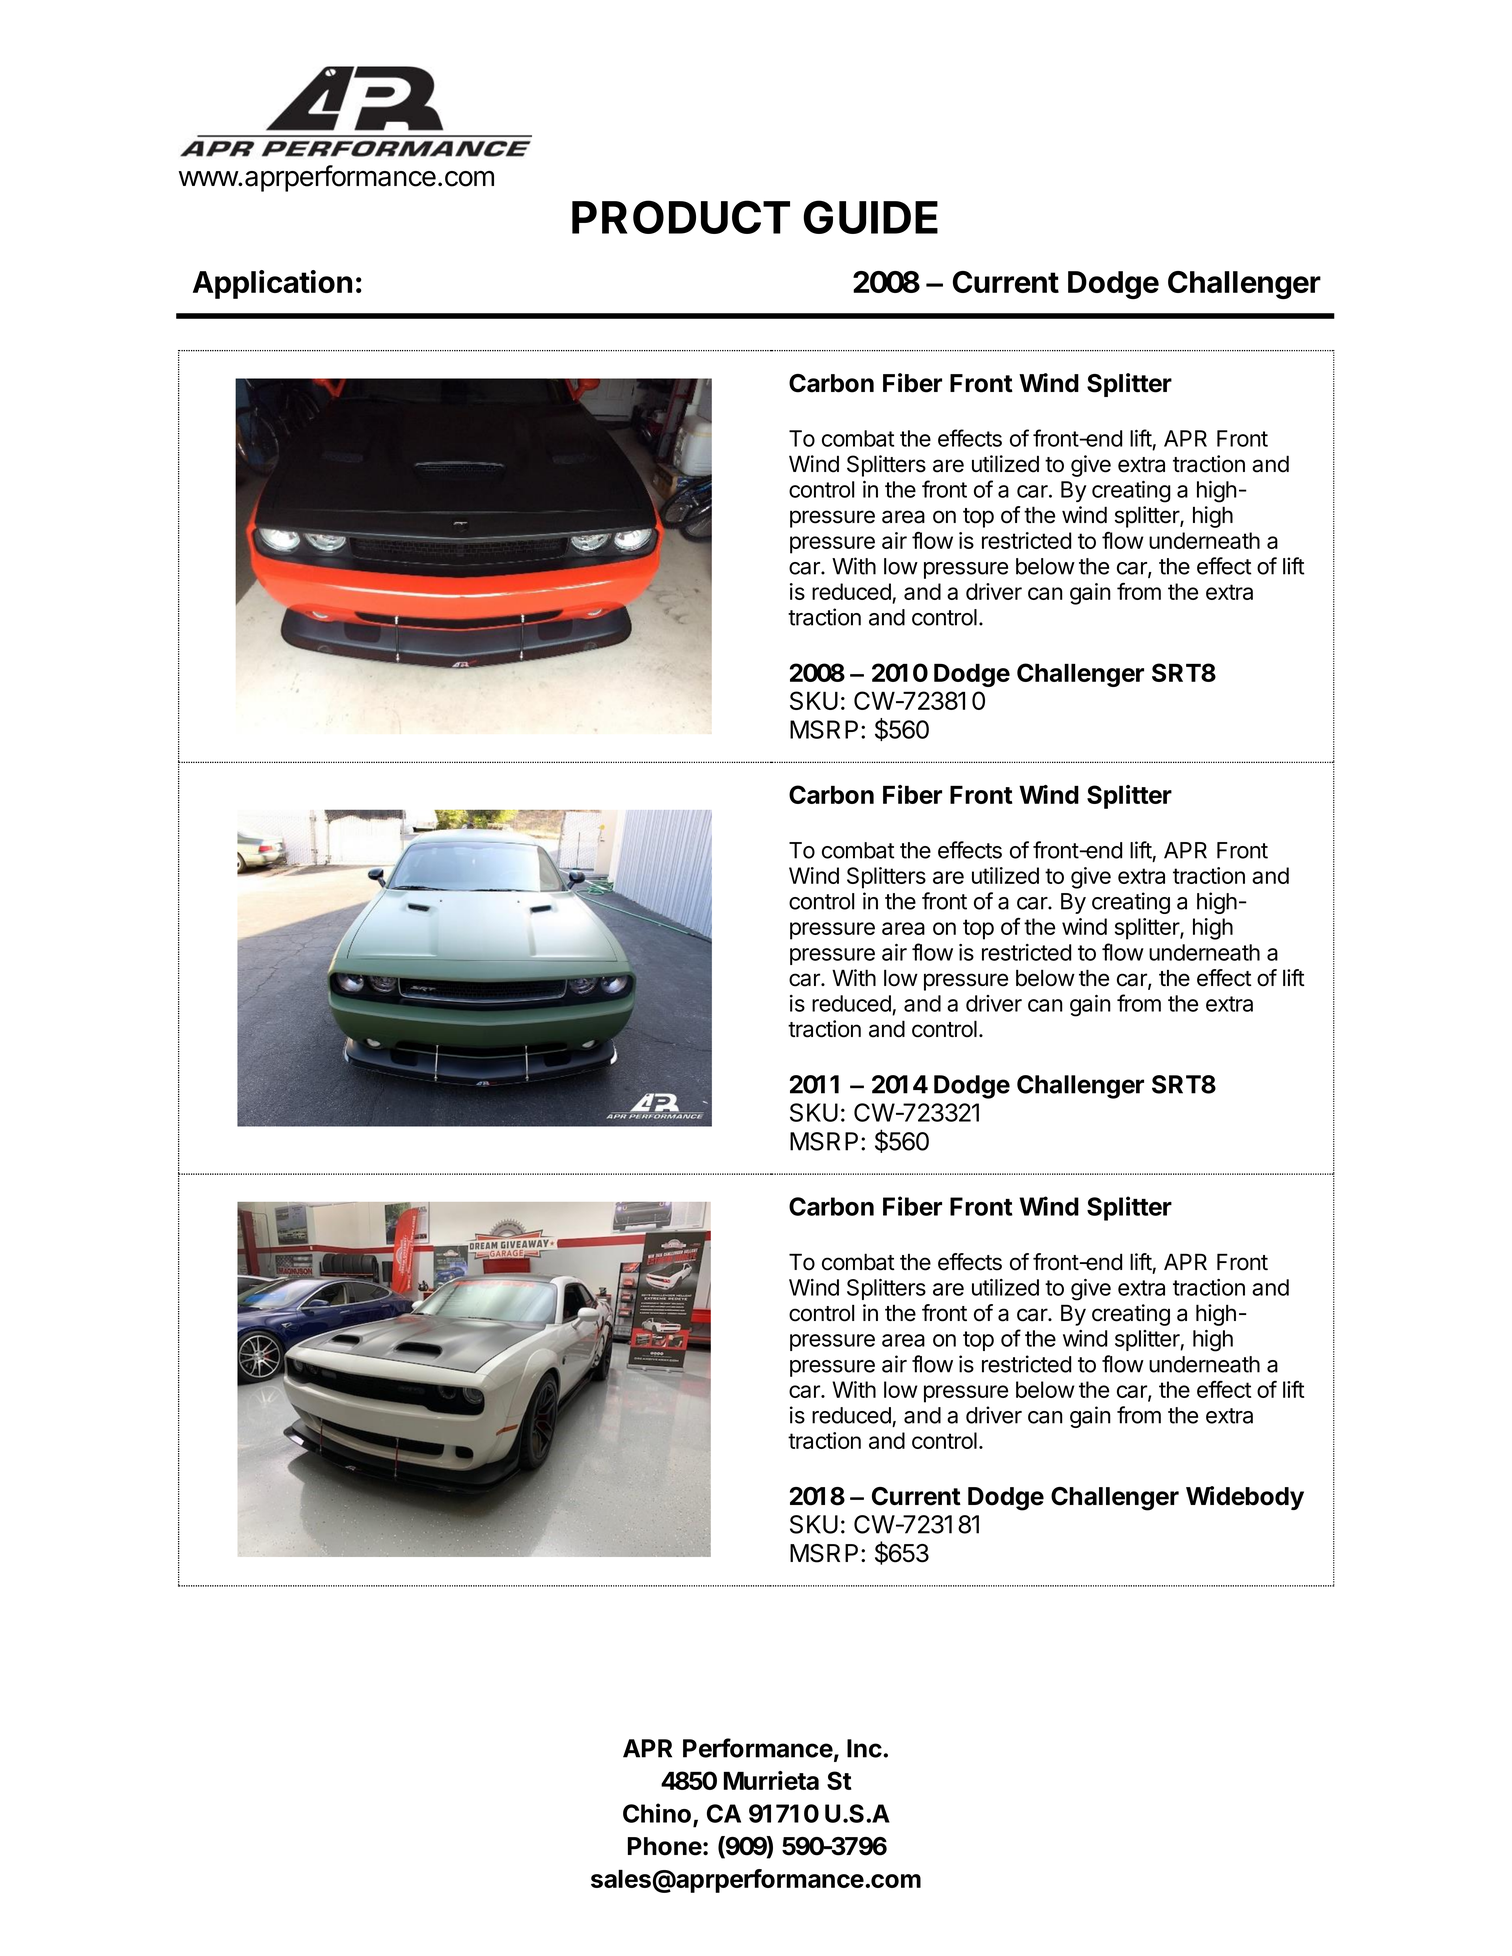 The width and height of the screenshot is (1512, 1956). What do you see at coordinates (870, 217) in the screenshot?
I see `GUIDE` at bounding box center [870, 217].
